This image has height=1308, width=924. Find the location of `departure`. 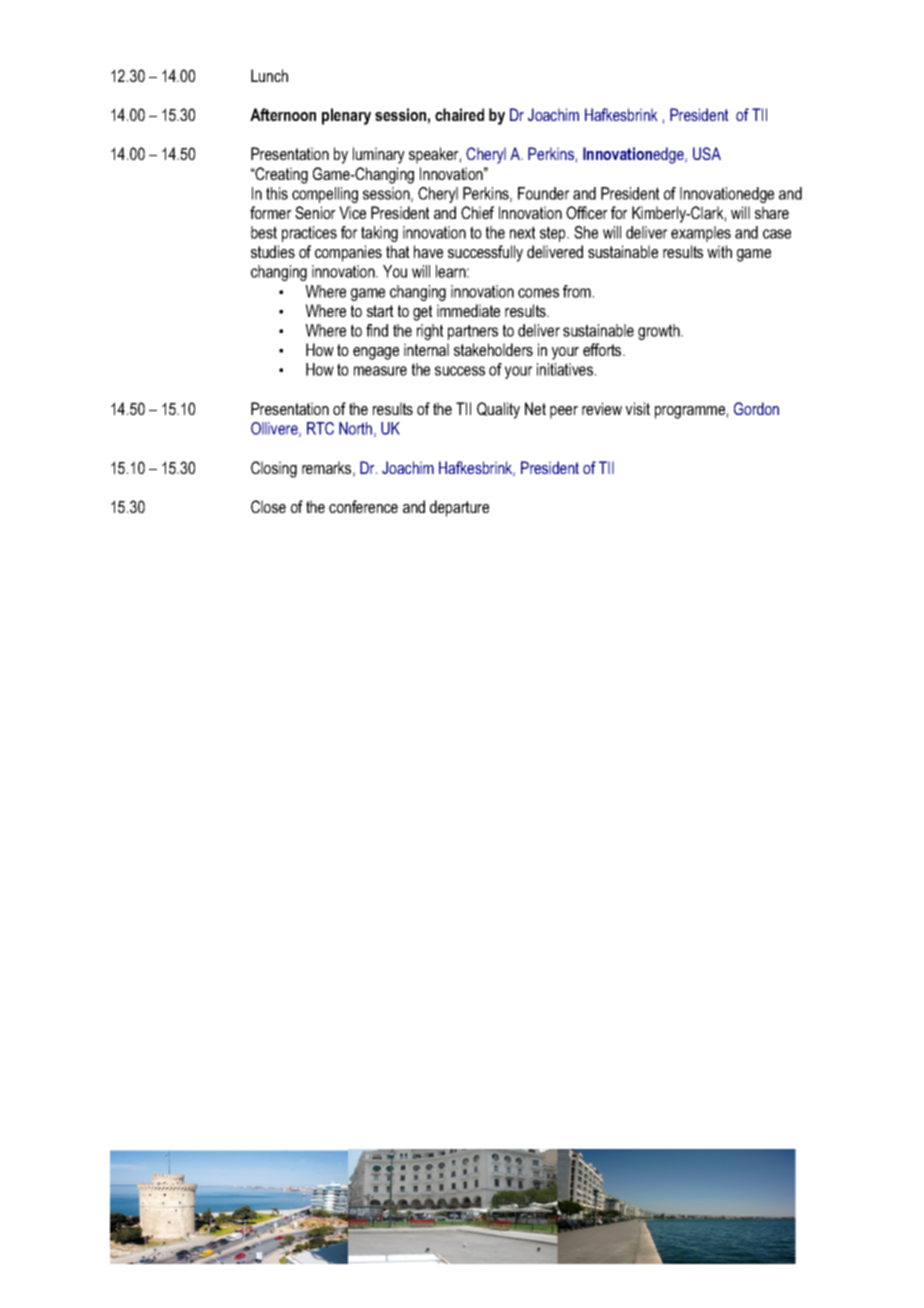

departure is located at coordinates (459, 508).
